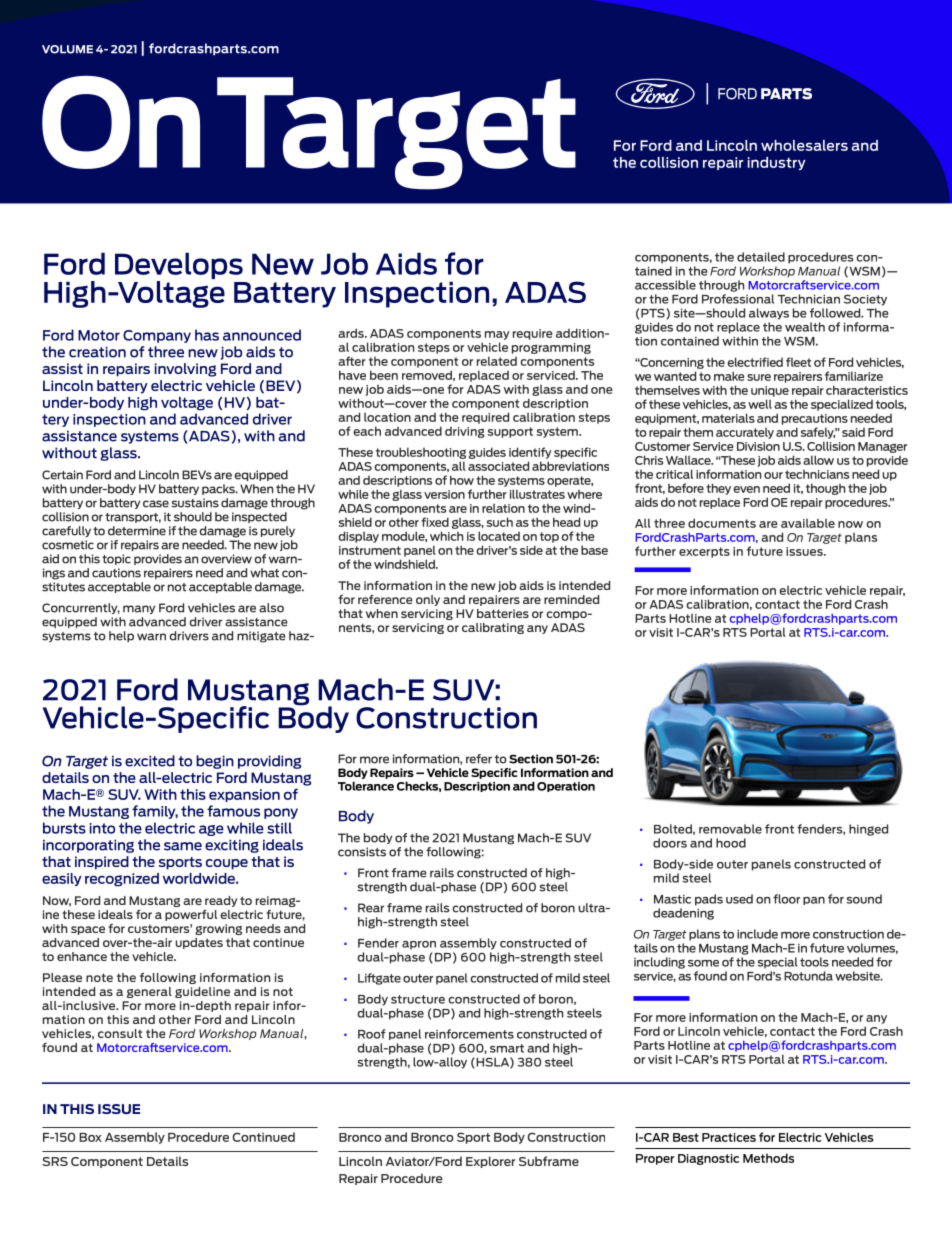 This screenshot has width=952, height=1233. What do you see at coordinates (730, 829) in the screenshot?
I see `removable` at bounding box center [730, 829].
